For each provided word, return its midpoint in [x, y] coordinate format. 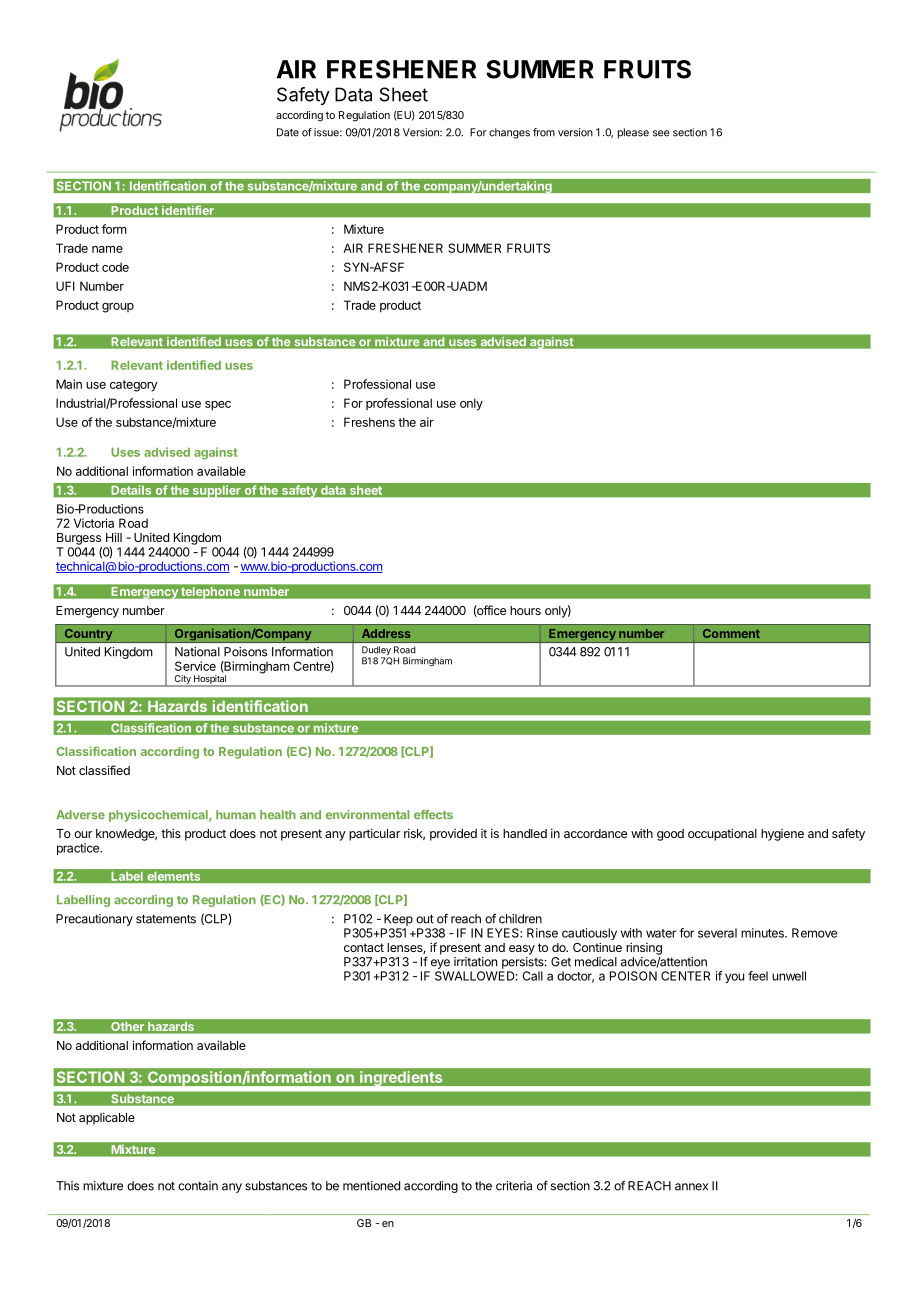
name [107, 249]
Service [195, 666]
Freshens [369, 422]
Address [386, 633]
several [717, 933]
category [134, 386]
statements [166, 919]
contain [198, 1186]
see [661, 133]
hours [525, 610]
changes [509, 133]
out [425, 919]
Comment [731, 633]
